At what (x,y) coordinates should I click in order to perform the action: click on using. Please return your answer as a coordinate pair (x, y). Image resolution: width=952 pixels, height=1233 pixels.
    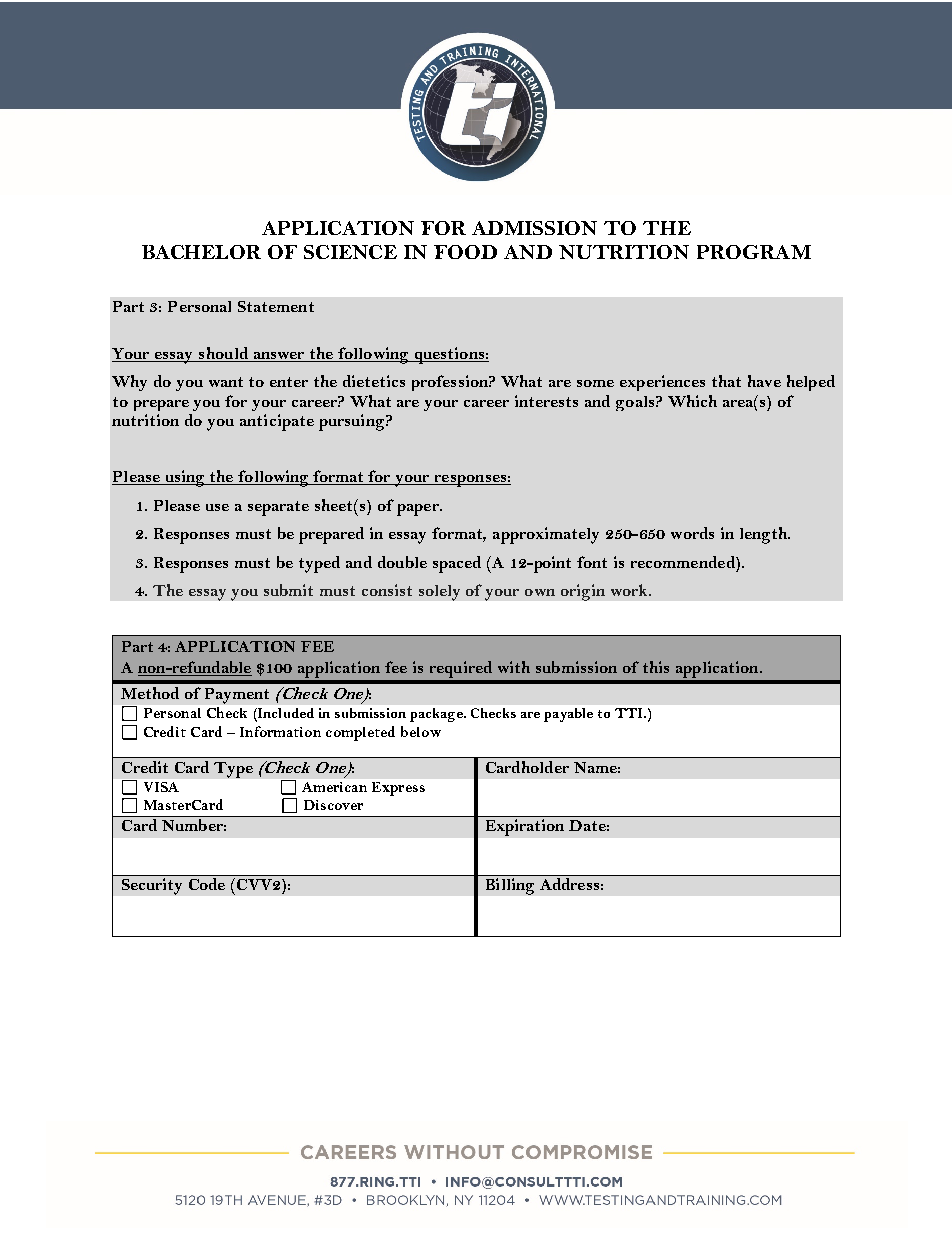
    Looking at the image, I should click on (185, 478).
